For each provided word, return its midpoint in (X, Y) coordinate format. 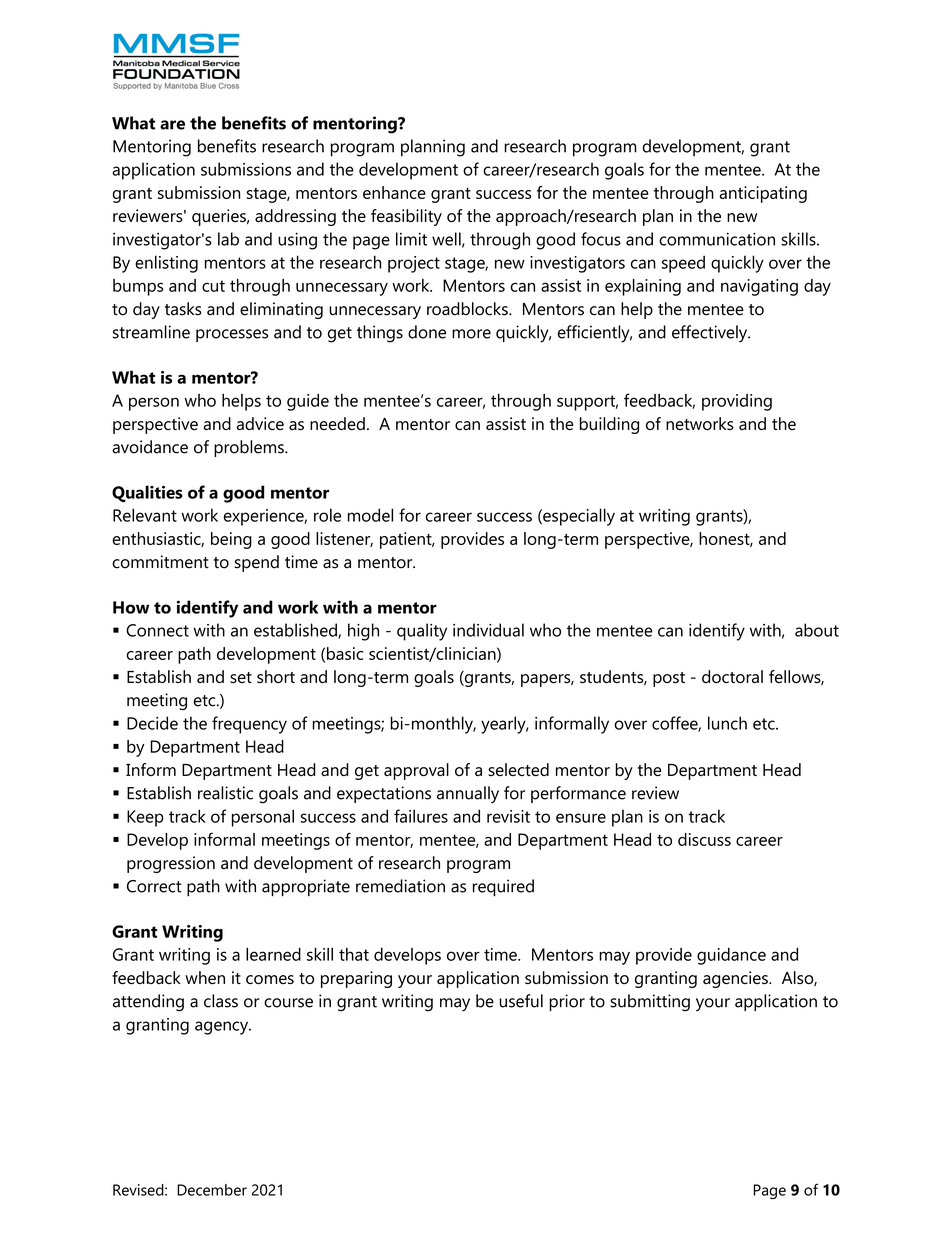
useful (521, 1001)
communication (717, 239)
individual (488, 630)
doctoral (732, 676)
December (212, 1190)
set (241, 677)
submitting (650, 1003)
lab (228, 239)
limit (411, 239)
